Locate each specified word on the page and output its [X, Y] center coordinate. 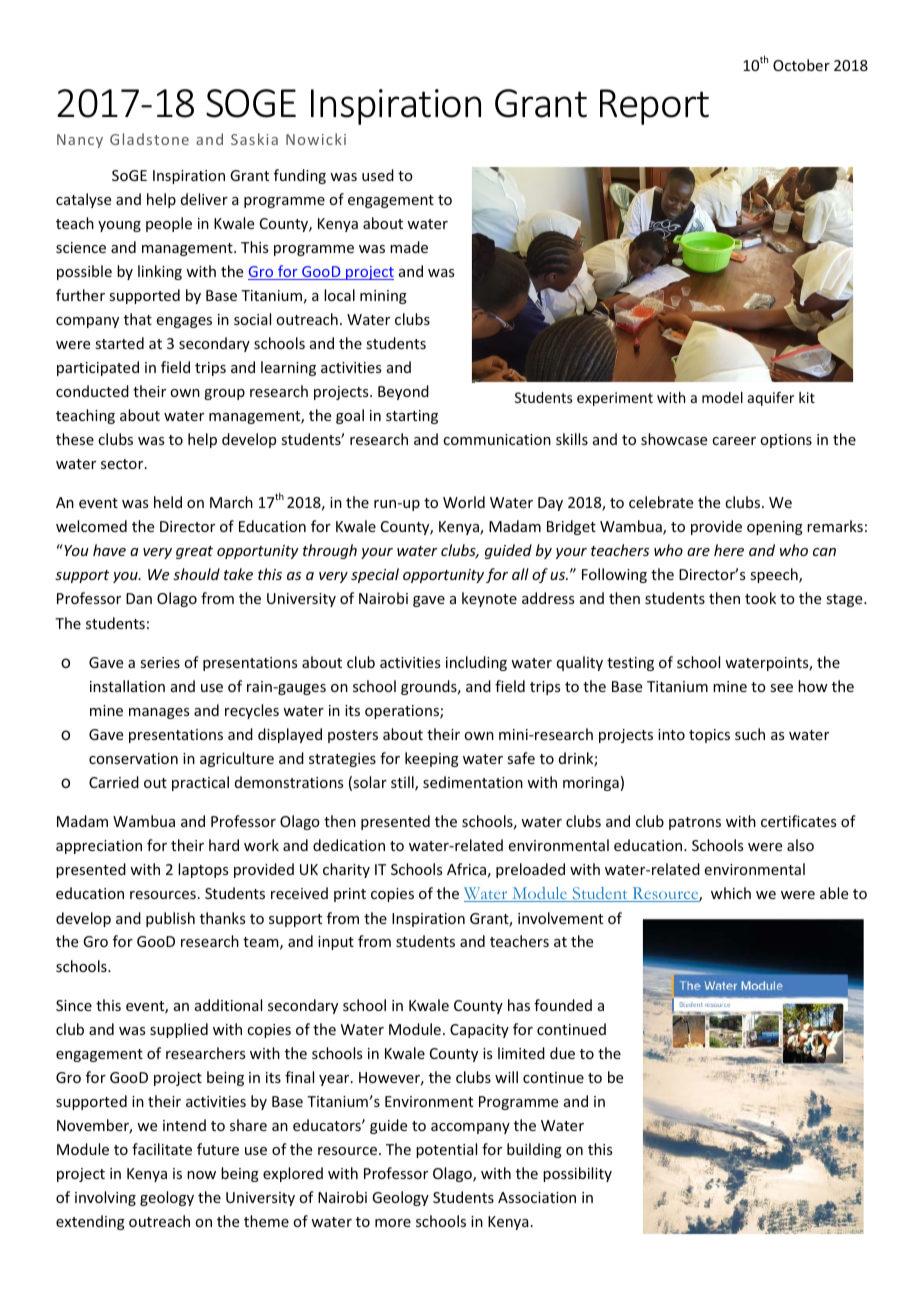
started [119, 343]
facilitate [162, 1149]
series [160, 662]
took [760, 598]
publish [170, 919]
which [731, 893]
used [378, 175]
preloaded [530, 870]
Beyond [403, 392]
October [801, 65]
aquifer [771, 399]
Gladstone [149, 139]
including [476, 663]
